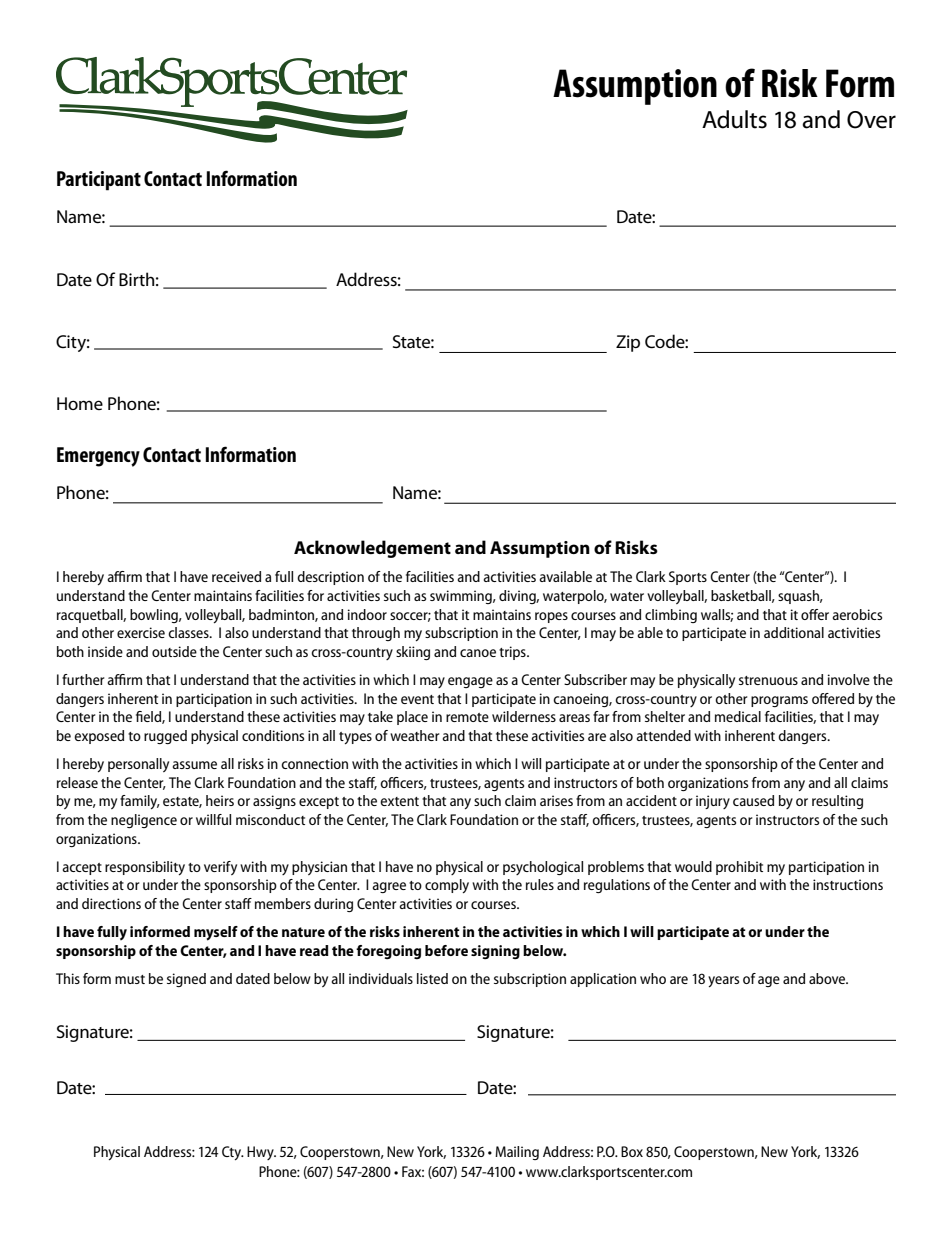 The image size is (952, 1233). I want to click on prohibit, so click(739, 868).
